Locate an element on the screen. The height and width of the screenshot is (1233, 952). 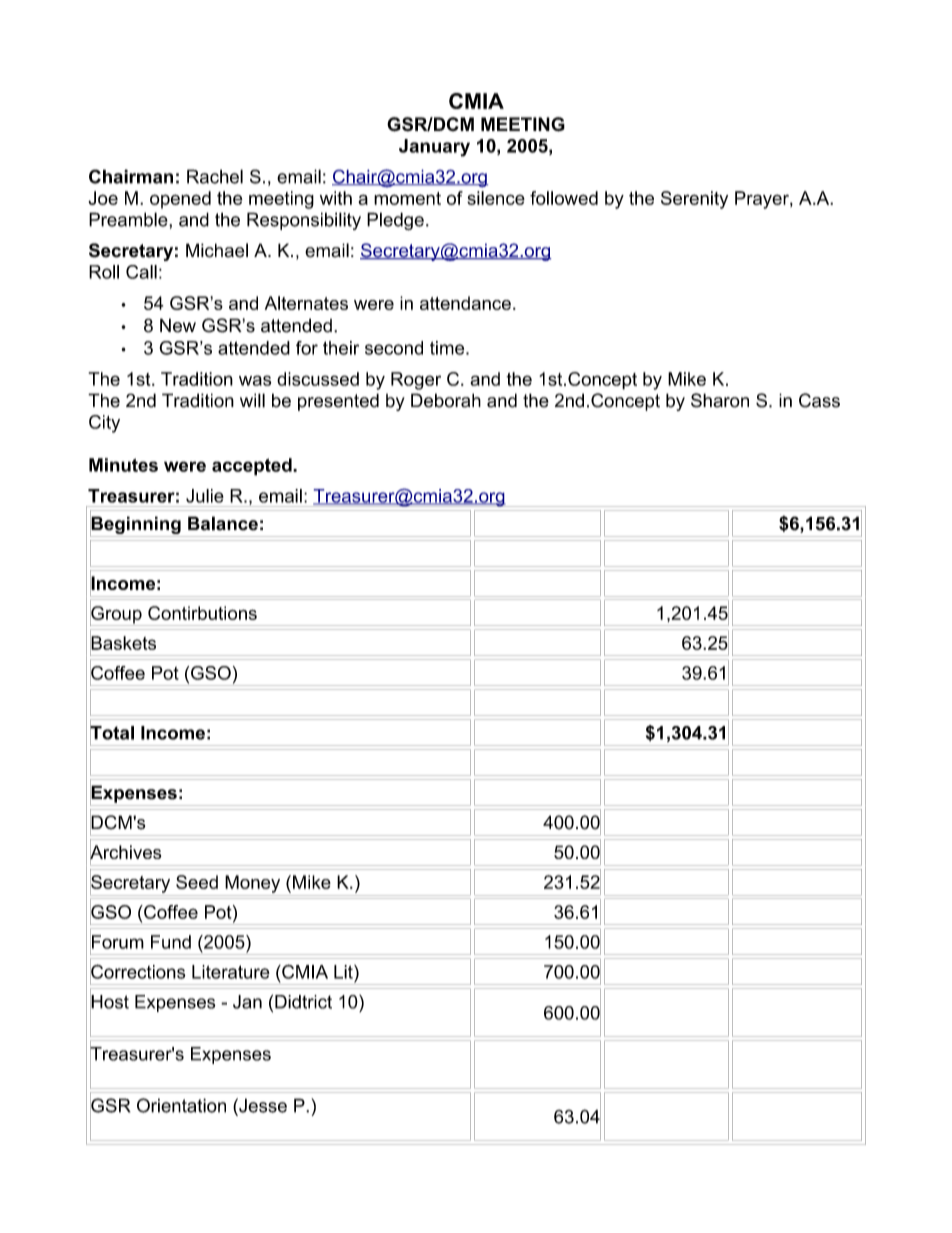
Rachel is located at coordinates (215, 176).
